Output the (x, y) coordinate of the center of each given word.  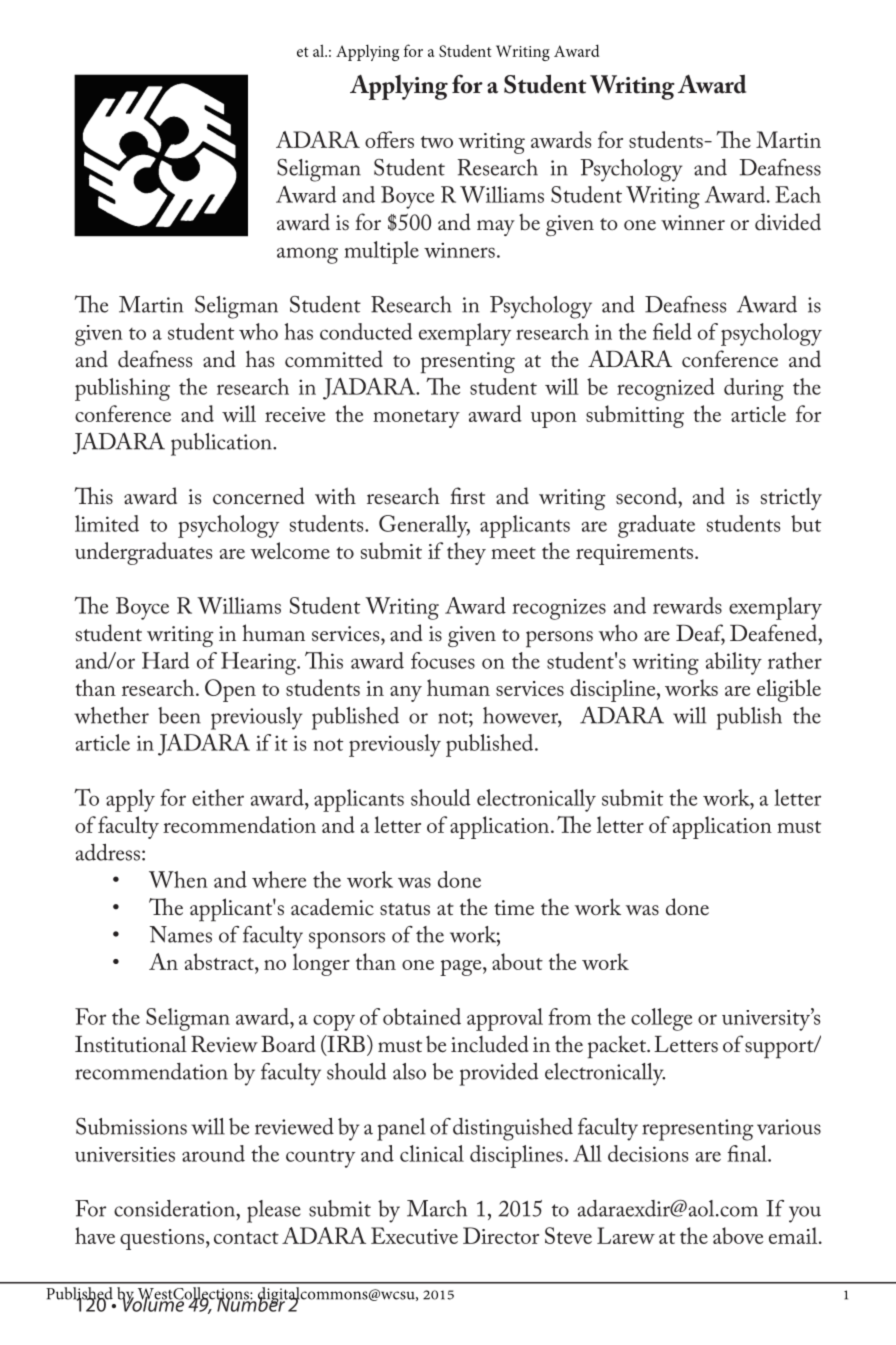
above (738, 1235)
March (437, 1208)
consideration (175, 1208)
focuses (443, 660)
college (661, 1019)
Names (181, 934)
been (179, 715)
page (462, 968)
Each (798, 194)
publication (222, 444)
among (307, 255)
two (437, 142)
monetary (416, 419)
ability (734, 663)
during (754, 389)
